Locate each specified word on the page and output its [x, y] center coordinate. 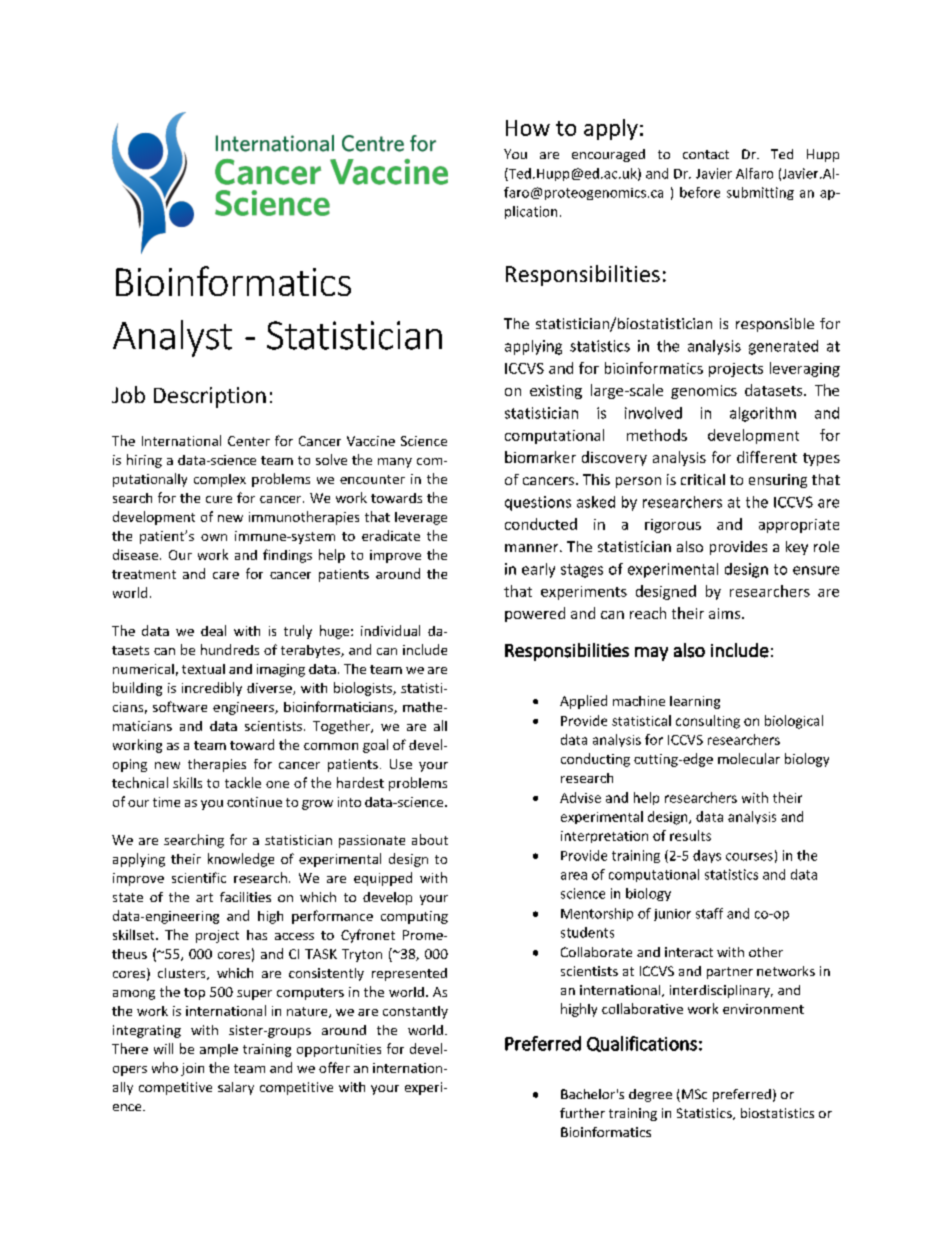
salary [236, 1088]
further [582, 1113]
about [430, 839]
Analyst [172, 338]
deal [213, 630]
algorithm [763, 414]
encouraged [608, 155]
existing [556, 392]
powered [535, 614]
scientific [199, 877]
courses [749, 857]
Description [210, 397]
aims [726, 613]
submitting [760, 193]
